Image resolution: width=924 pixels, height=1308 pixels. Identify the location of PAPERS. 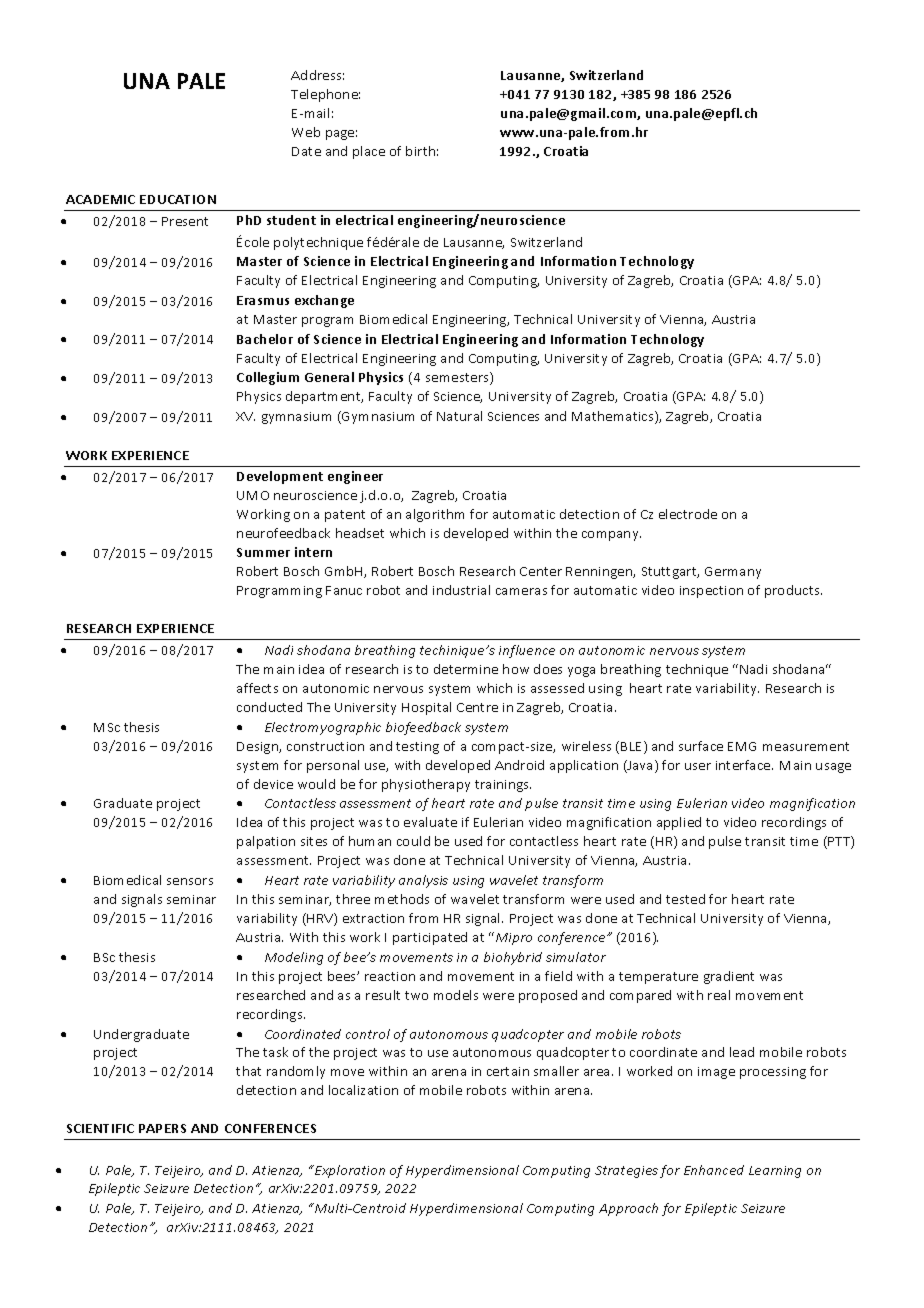
(162, 1128).
